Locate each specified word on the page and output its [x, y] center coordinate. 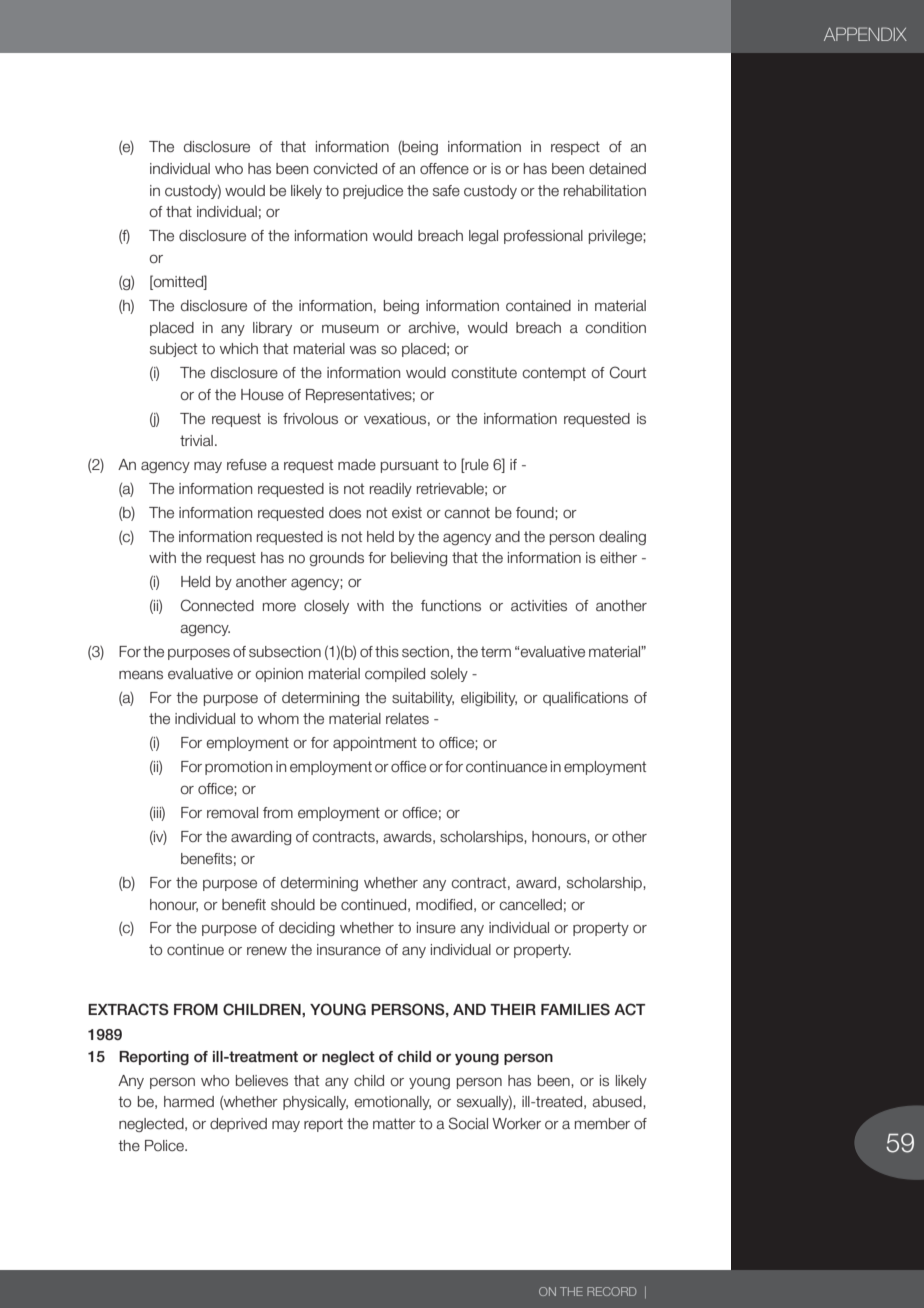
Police [165, 1146]
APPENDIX [865, 34]
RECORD [611, 1291]
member [602, 1124]
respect [575, 148]
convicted [345, 169]
